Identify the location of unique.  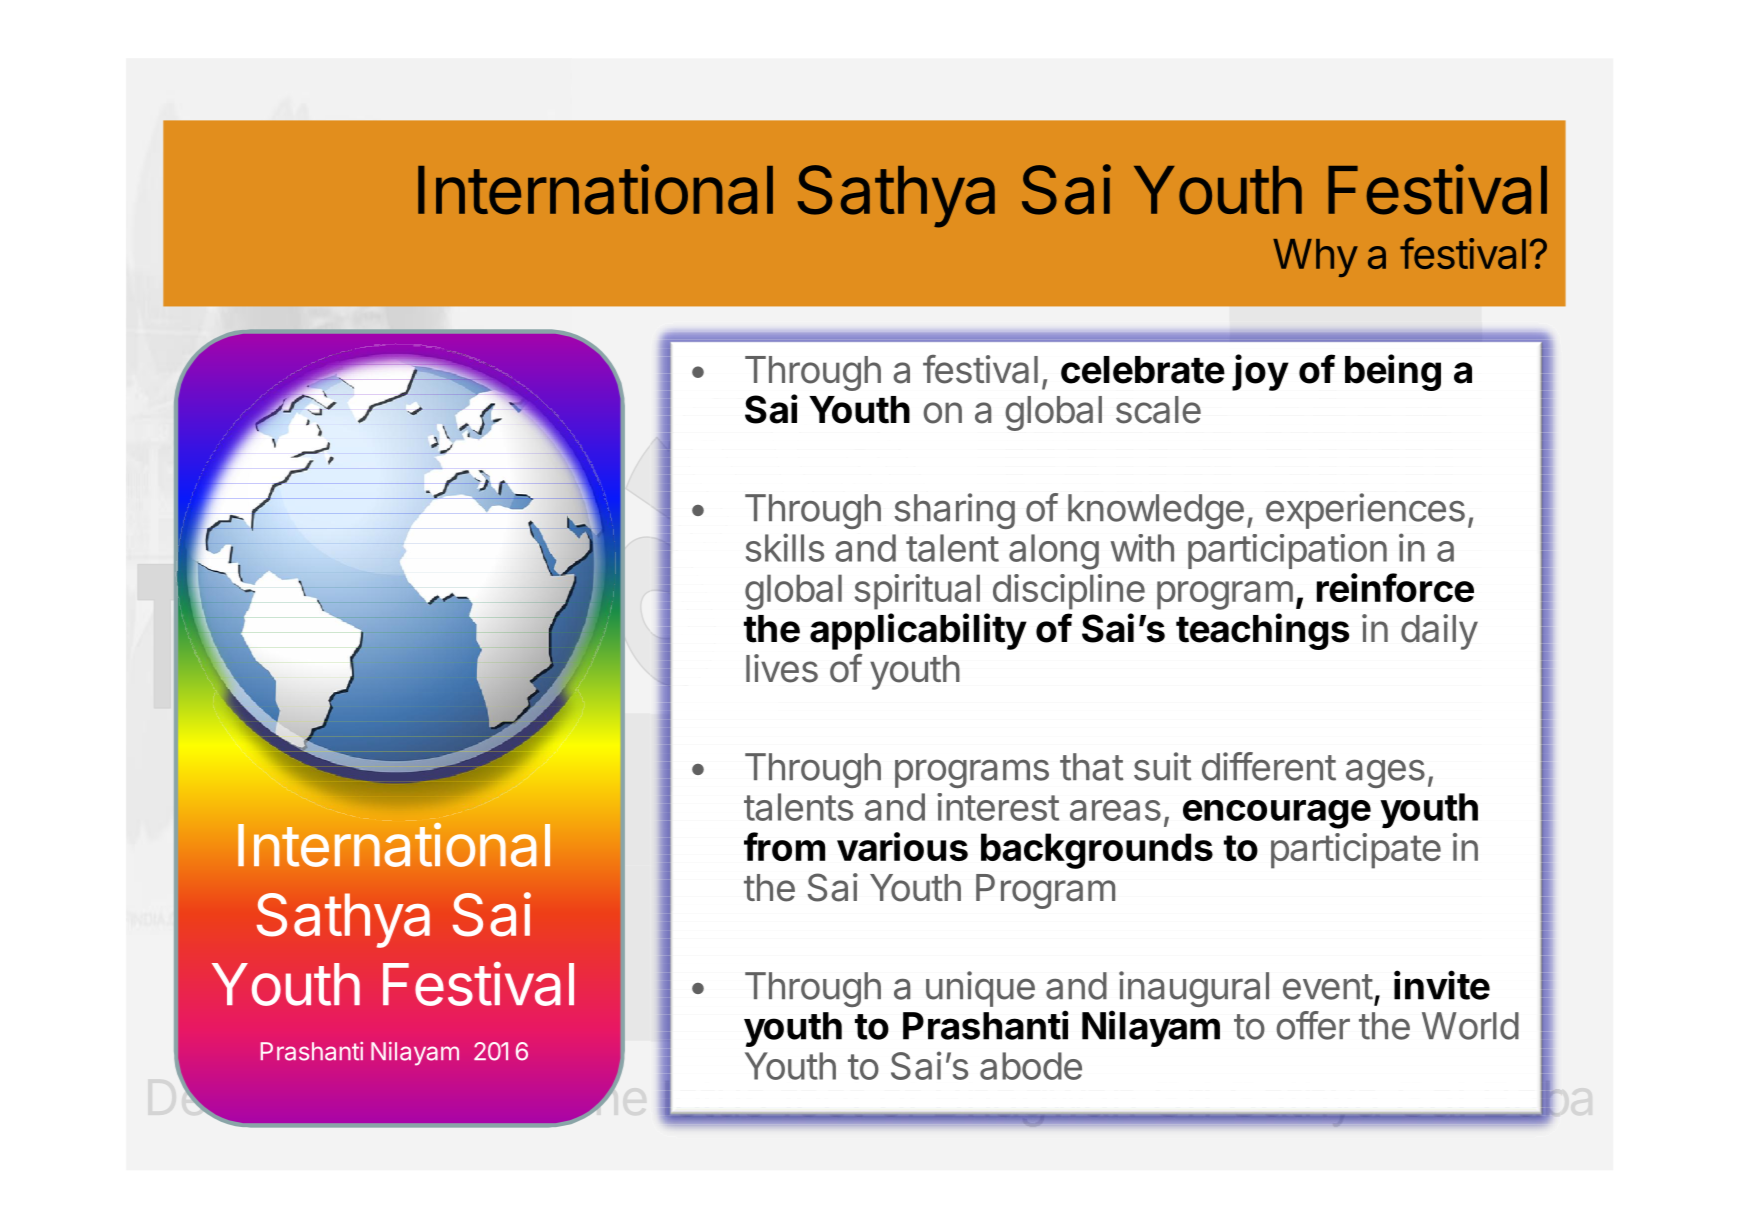
(980, 989).
